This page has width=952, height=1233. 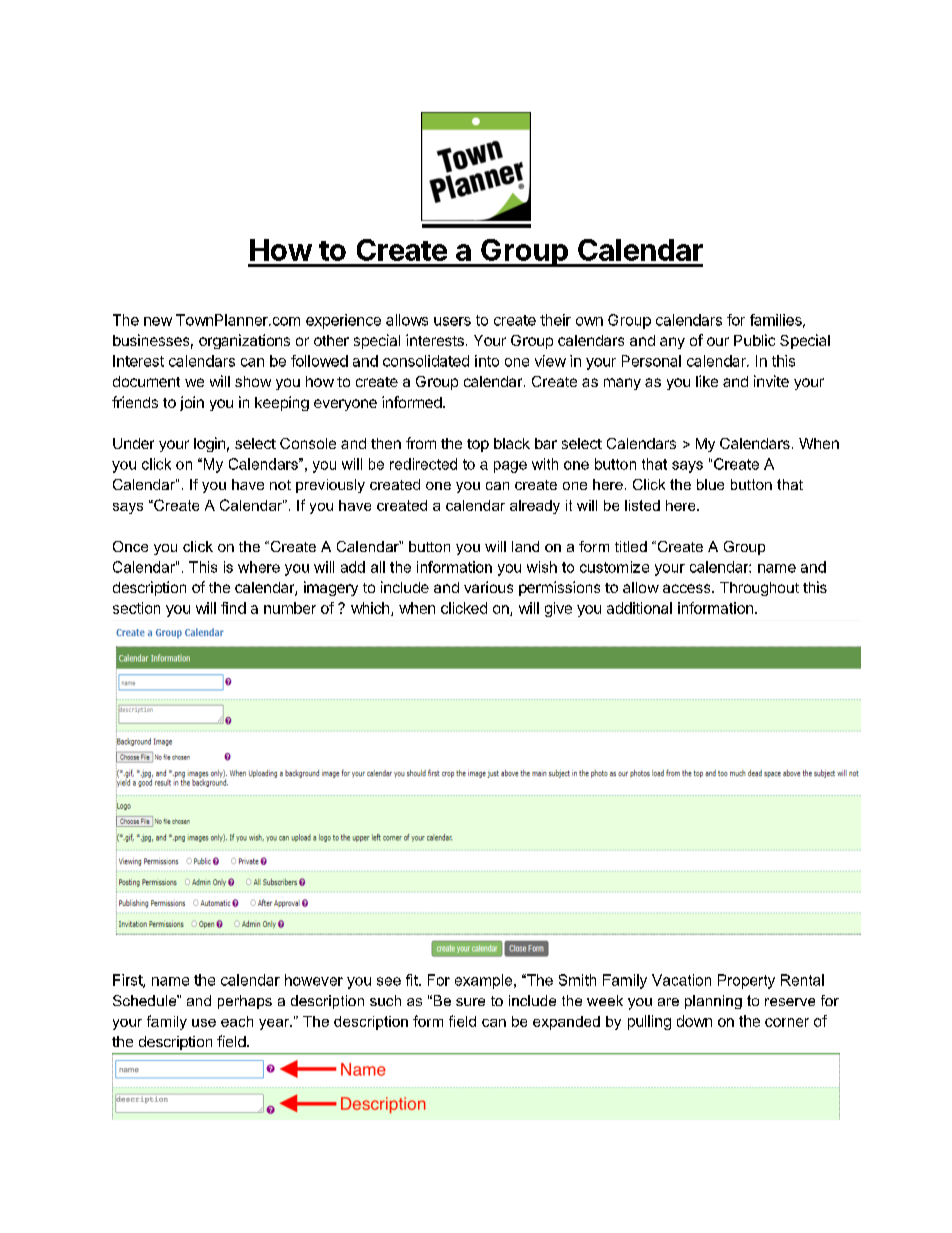 What do you see at coordinates (413, 980) in the page?
I see `fit` at bounding box center [413, 980].
